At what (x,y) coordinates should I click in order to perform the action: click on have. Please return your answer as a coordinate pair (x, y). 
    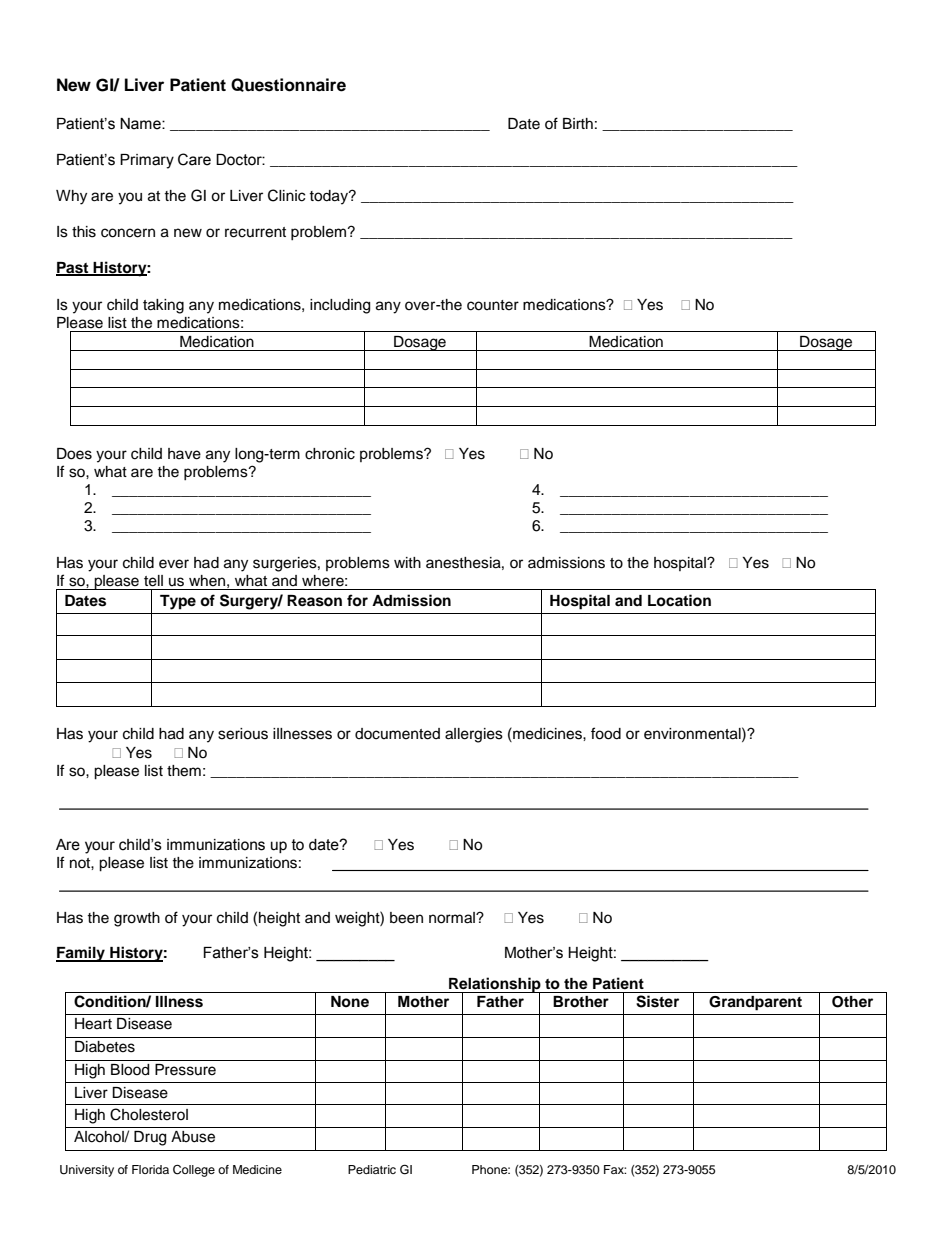
    Looking at the image, I should click on (184, 454).
